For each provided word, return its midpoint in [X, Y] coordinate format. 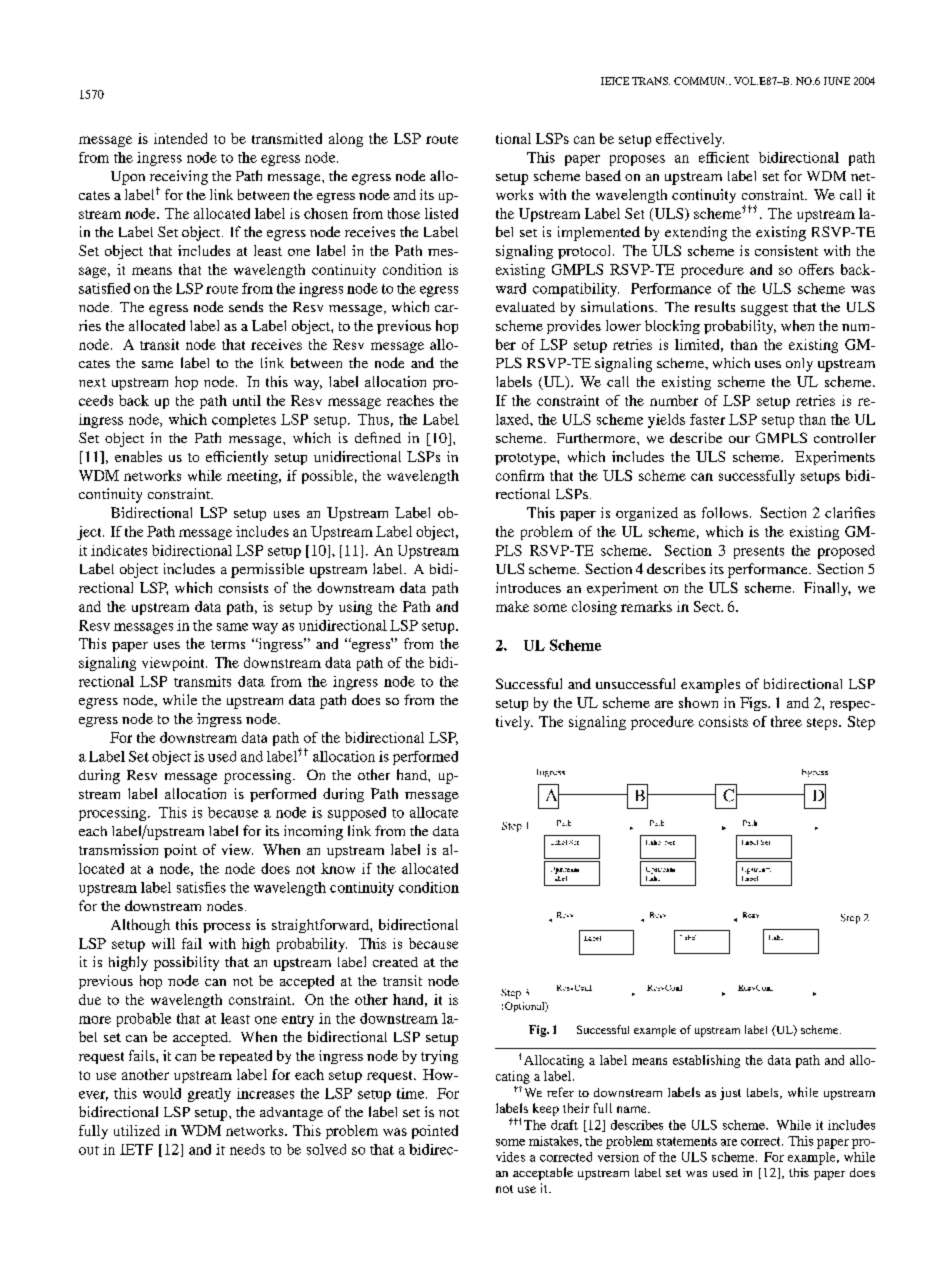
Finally [827, 589]
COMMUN [700, 81]
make [512, 606]
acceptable [543, 1173]
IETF [136, 1149]
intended [180, 138]
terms [228, 644]
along [346, 140]
